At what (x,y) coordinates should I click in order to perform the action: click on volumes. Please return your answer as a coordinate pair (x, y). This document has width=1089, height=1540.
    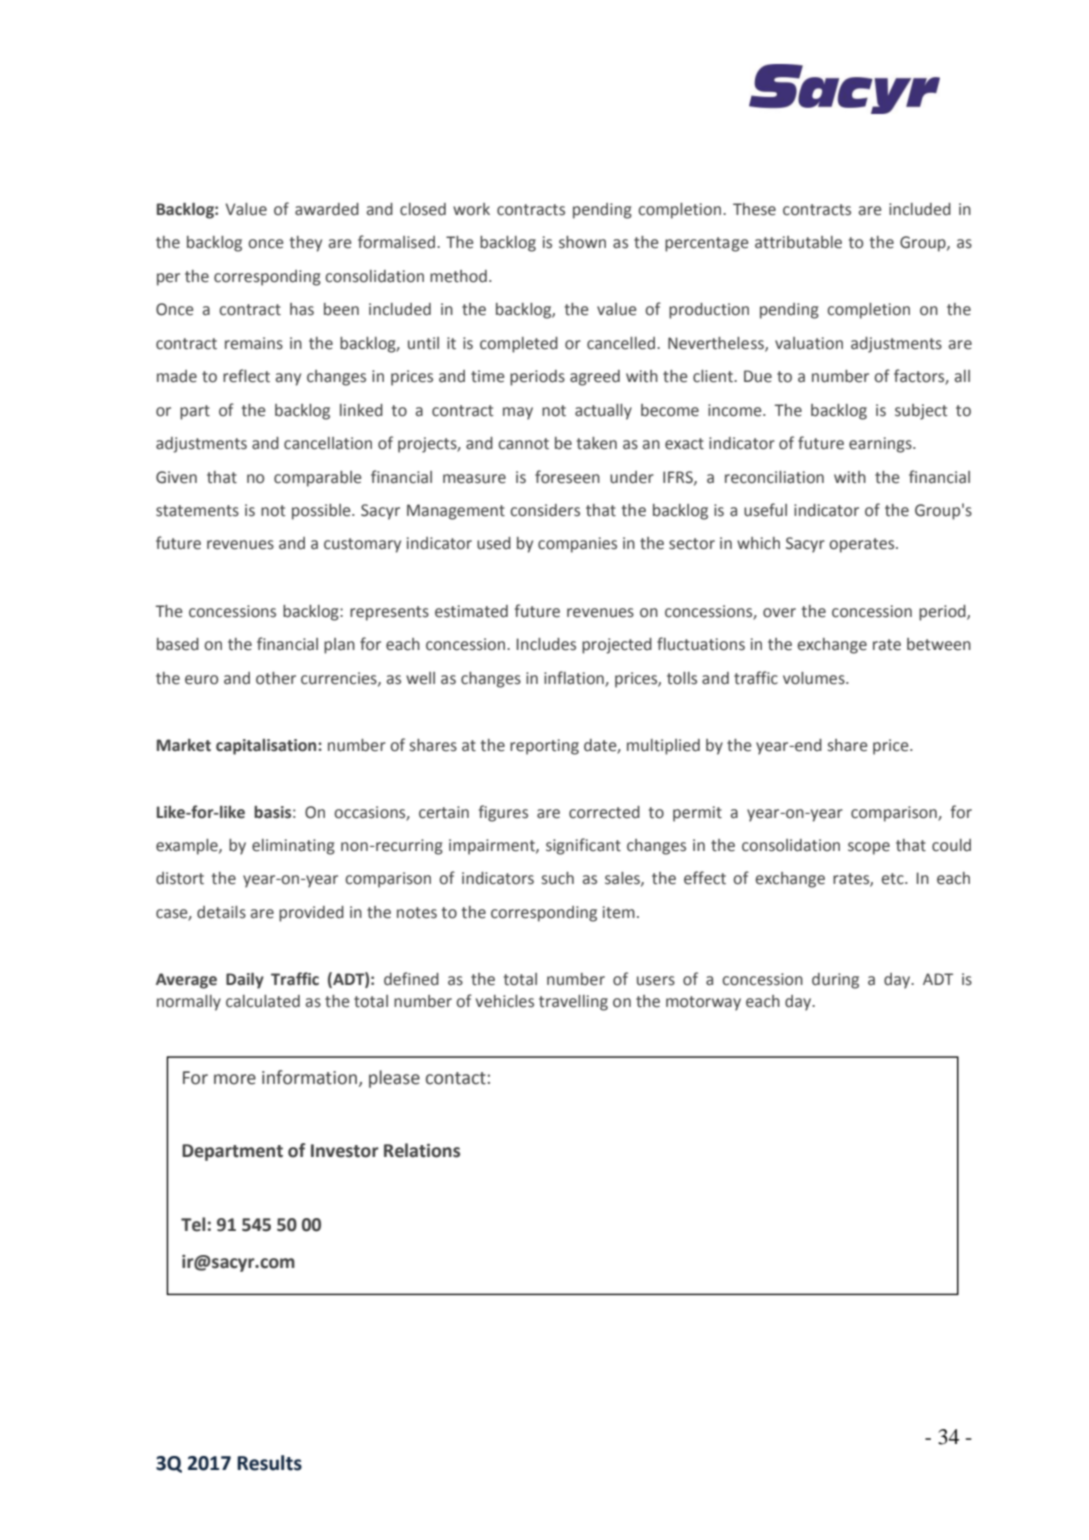
    Looking at the image, I should click on (815, 678).
